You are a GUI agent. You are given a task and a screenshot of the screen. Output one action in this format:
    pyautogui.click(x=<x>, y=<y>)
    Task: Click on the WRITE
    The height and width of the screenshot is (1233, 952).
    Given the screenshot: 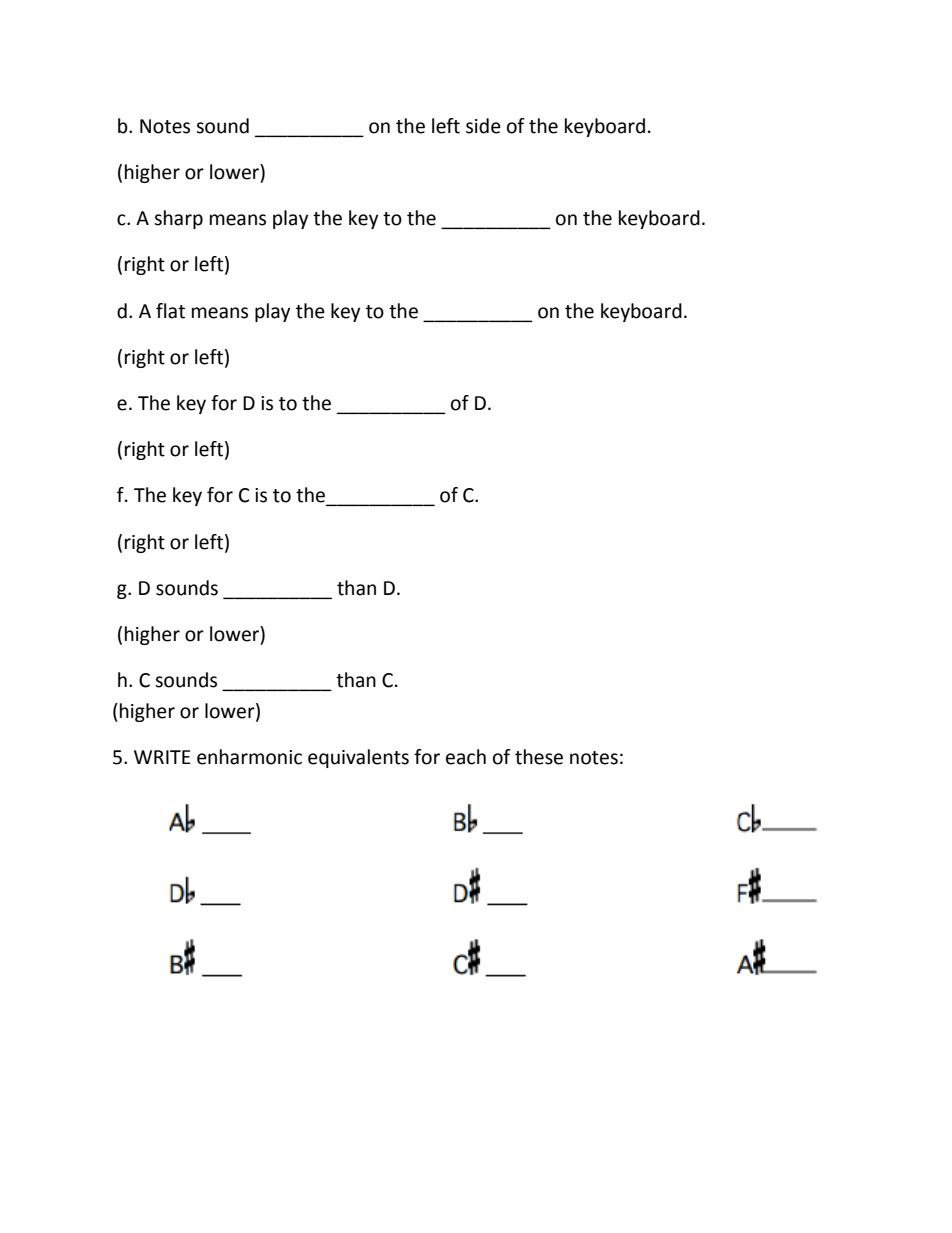 What is the action you would take?
    pyautogui.click(x=162, y=757)
